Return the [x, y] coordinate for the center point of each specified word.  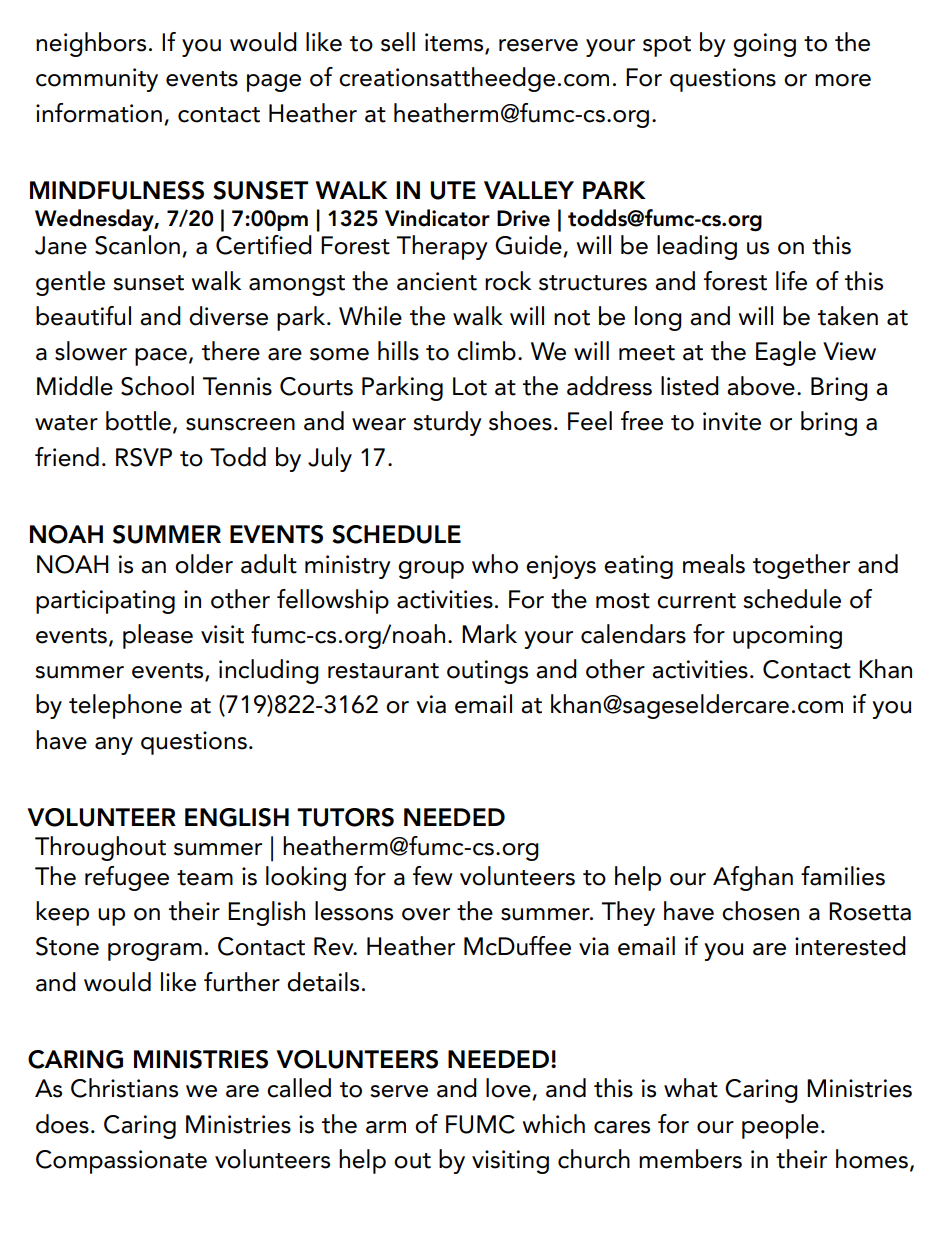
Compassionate [121, 1162]
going [764, 45]
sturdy [447, 423]
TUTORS [345, 817]
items [455, 43]
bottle [138, 421]
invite [732, 421]
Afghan [753, 878]
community [97, 80]
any [114, 746]
